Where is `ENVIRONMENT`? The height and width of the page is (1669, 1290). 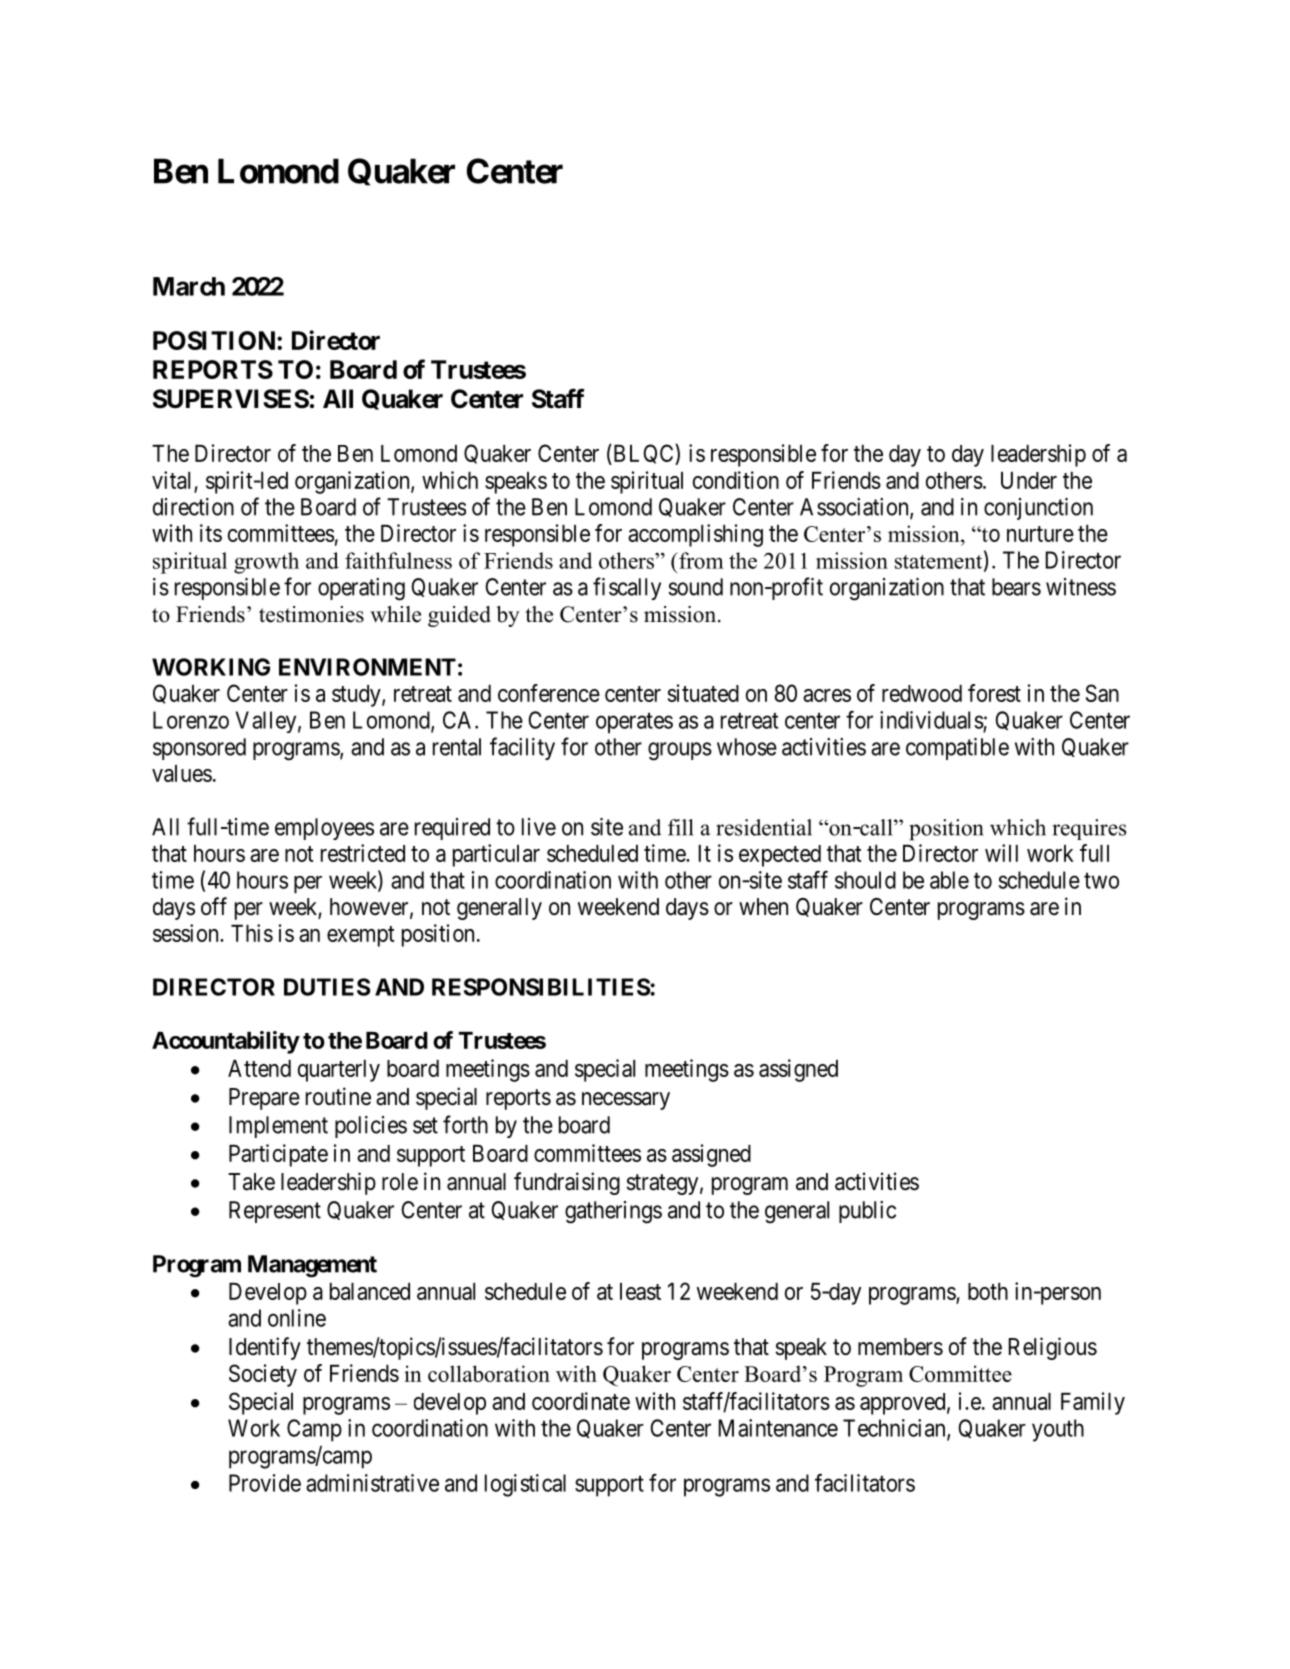 ENVIRONMENT is located at coordinates (367, 667).
